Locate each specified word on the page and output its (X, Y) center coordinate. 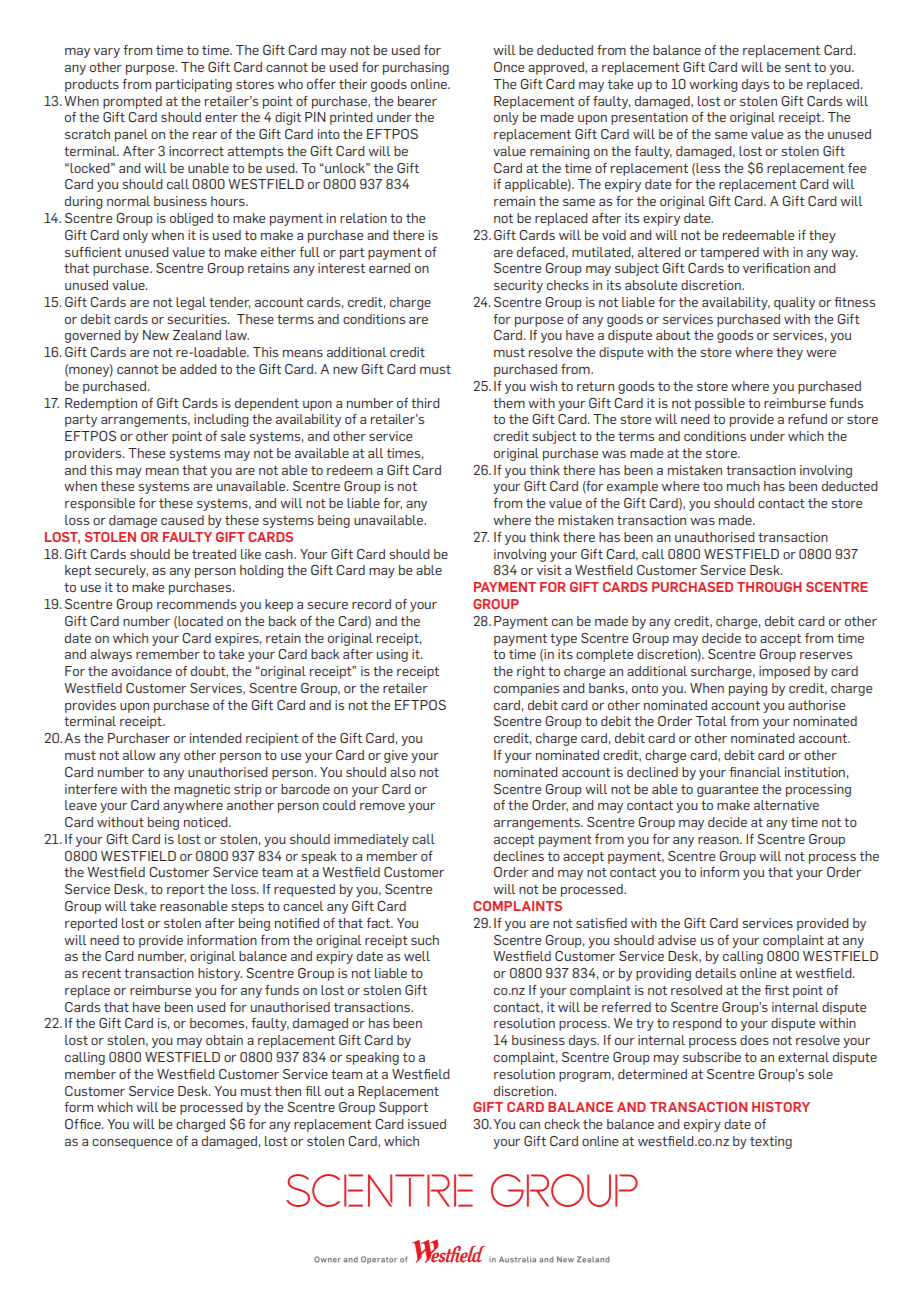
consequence (132, 1144)
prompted (132, 102)
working (713, 85)
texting (771, 1142)
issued (427, 1124)
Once (509, 67)
